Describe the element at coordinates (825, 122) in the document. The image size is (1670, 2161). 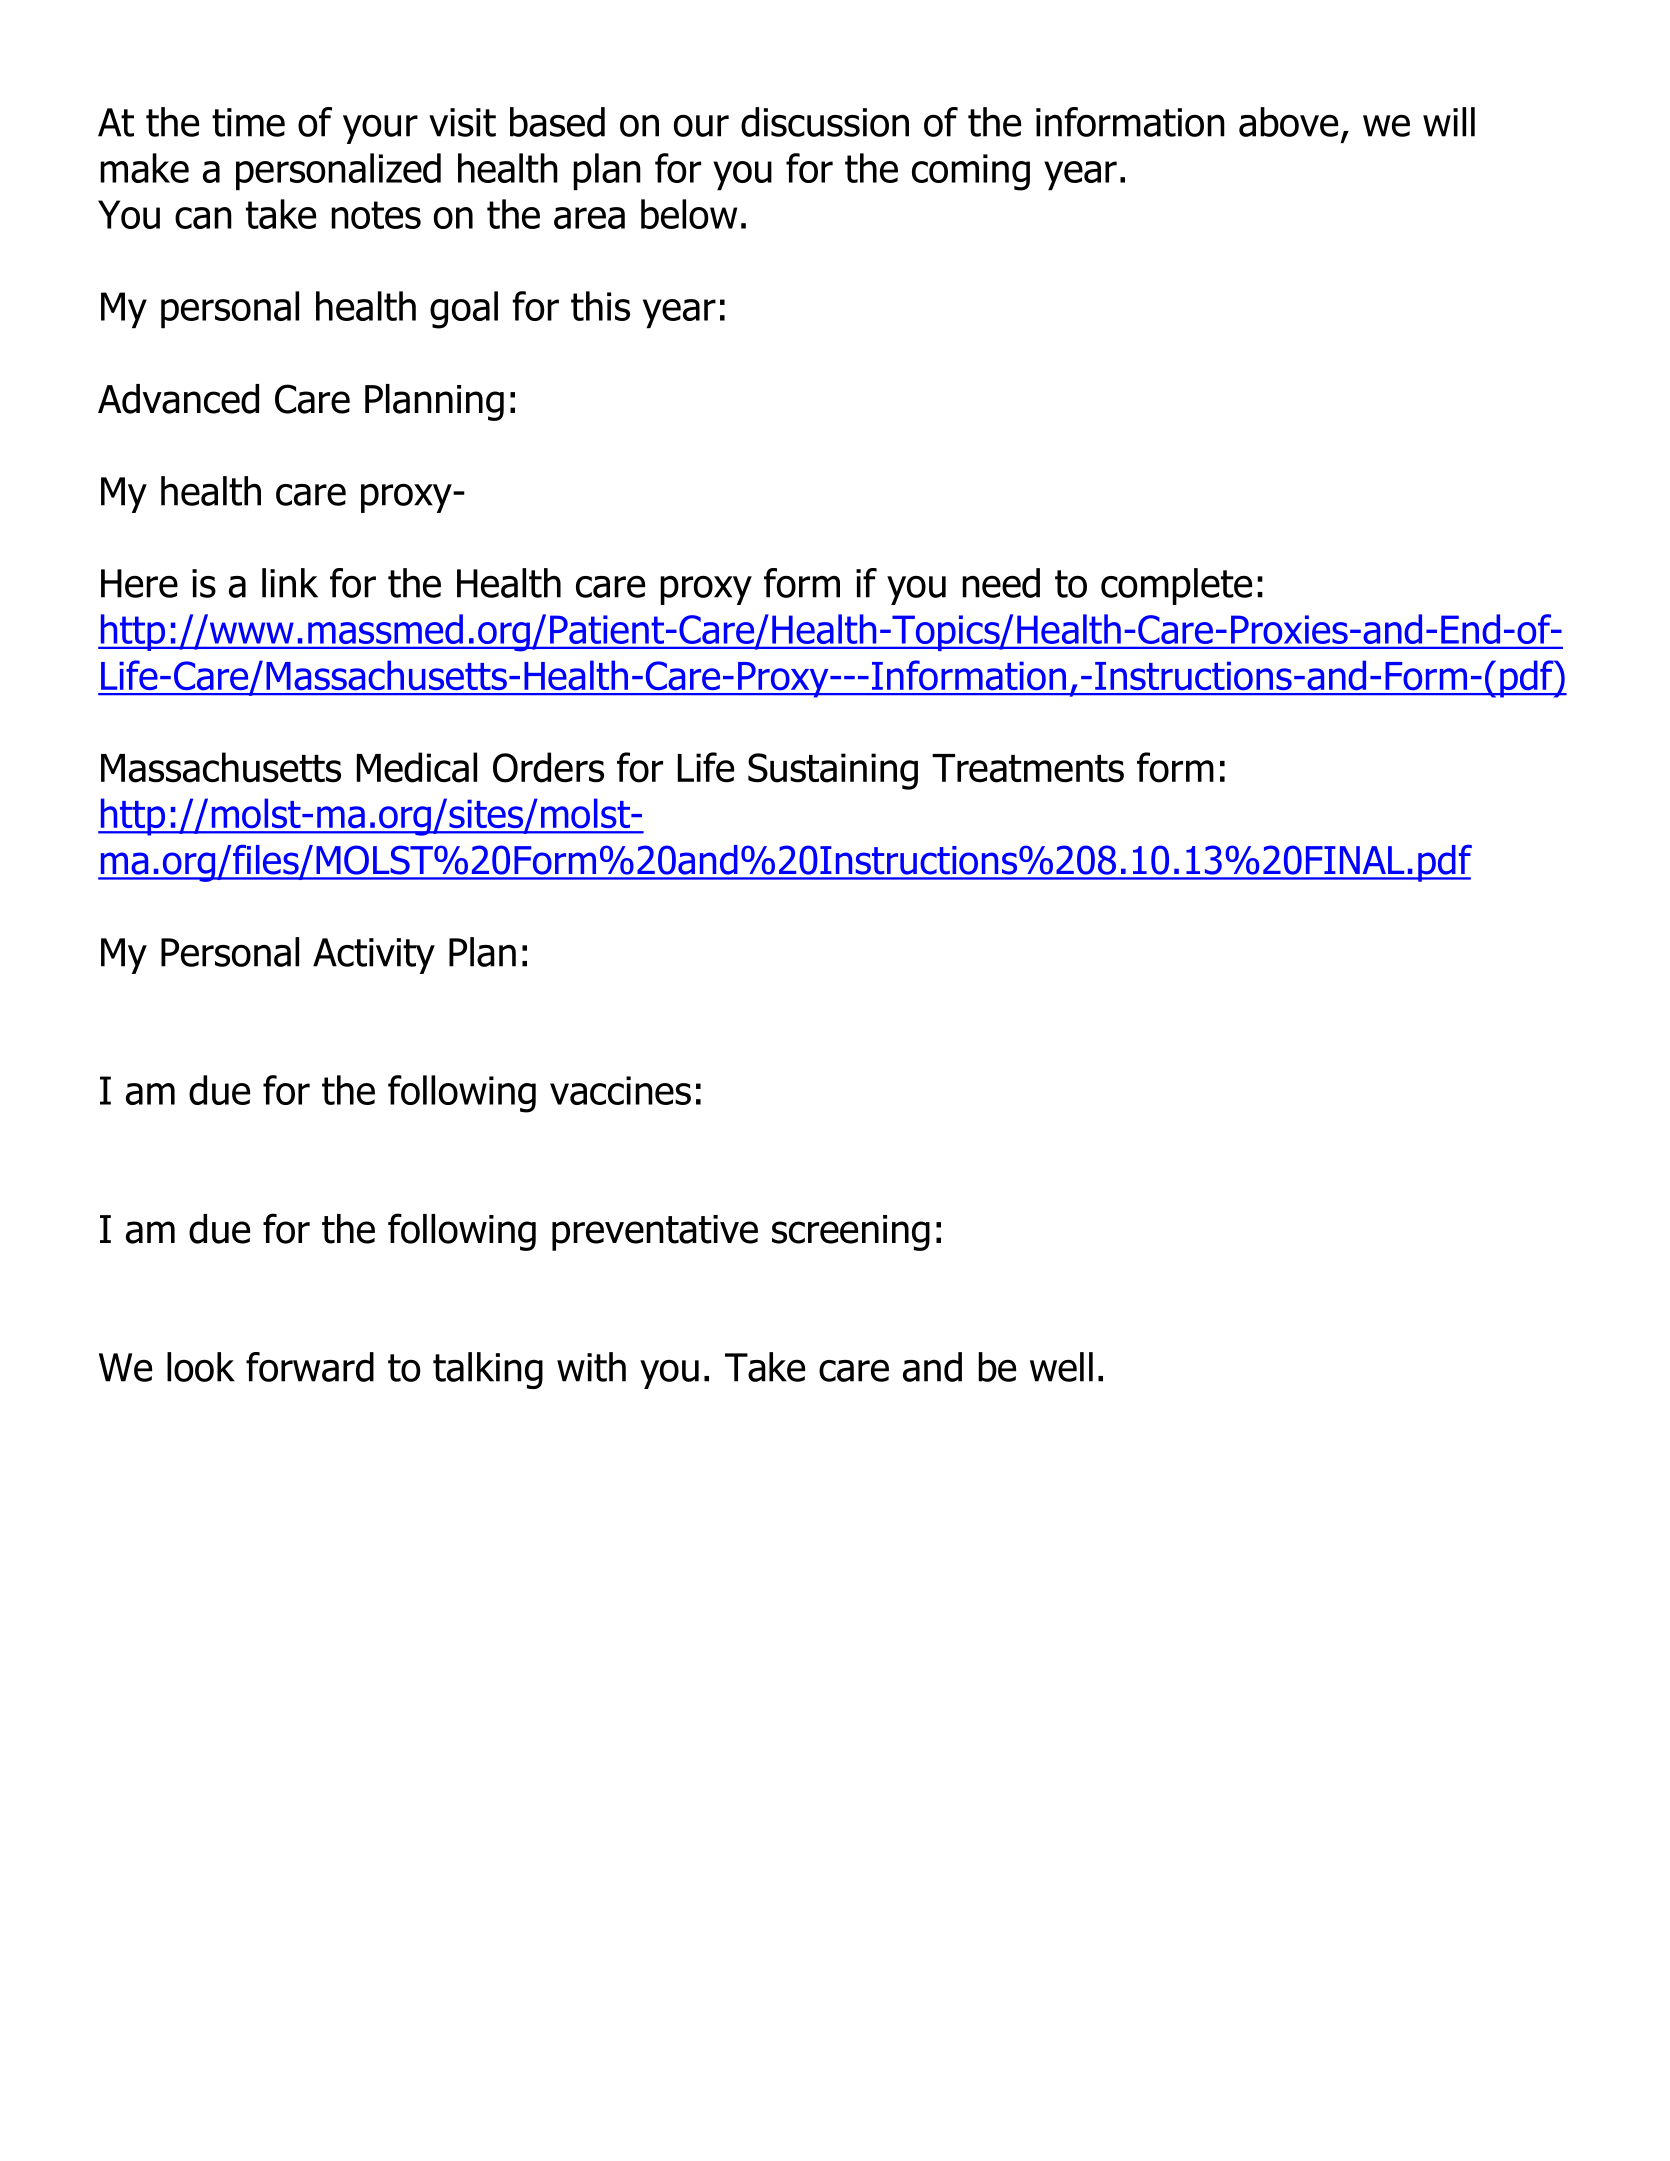
I see `discussion` at that location.
